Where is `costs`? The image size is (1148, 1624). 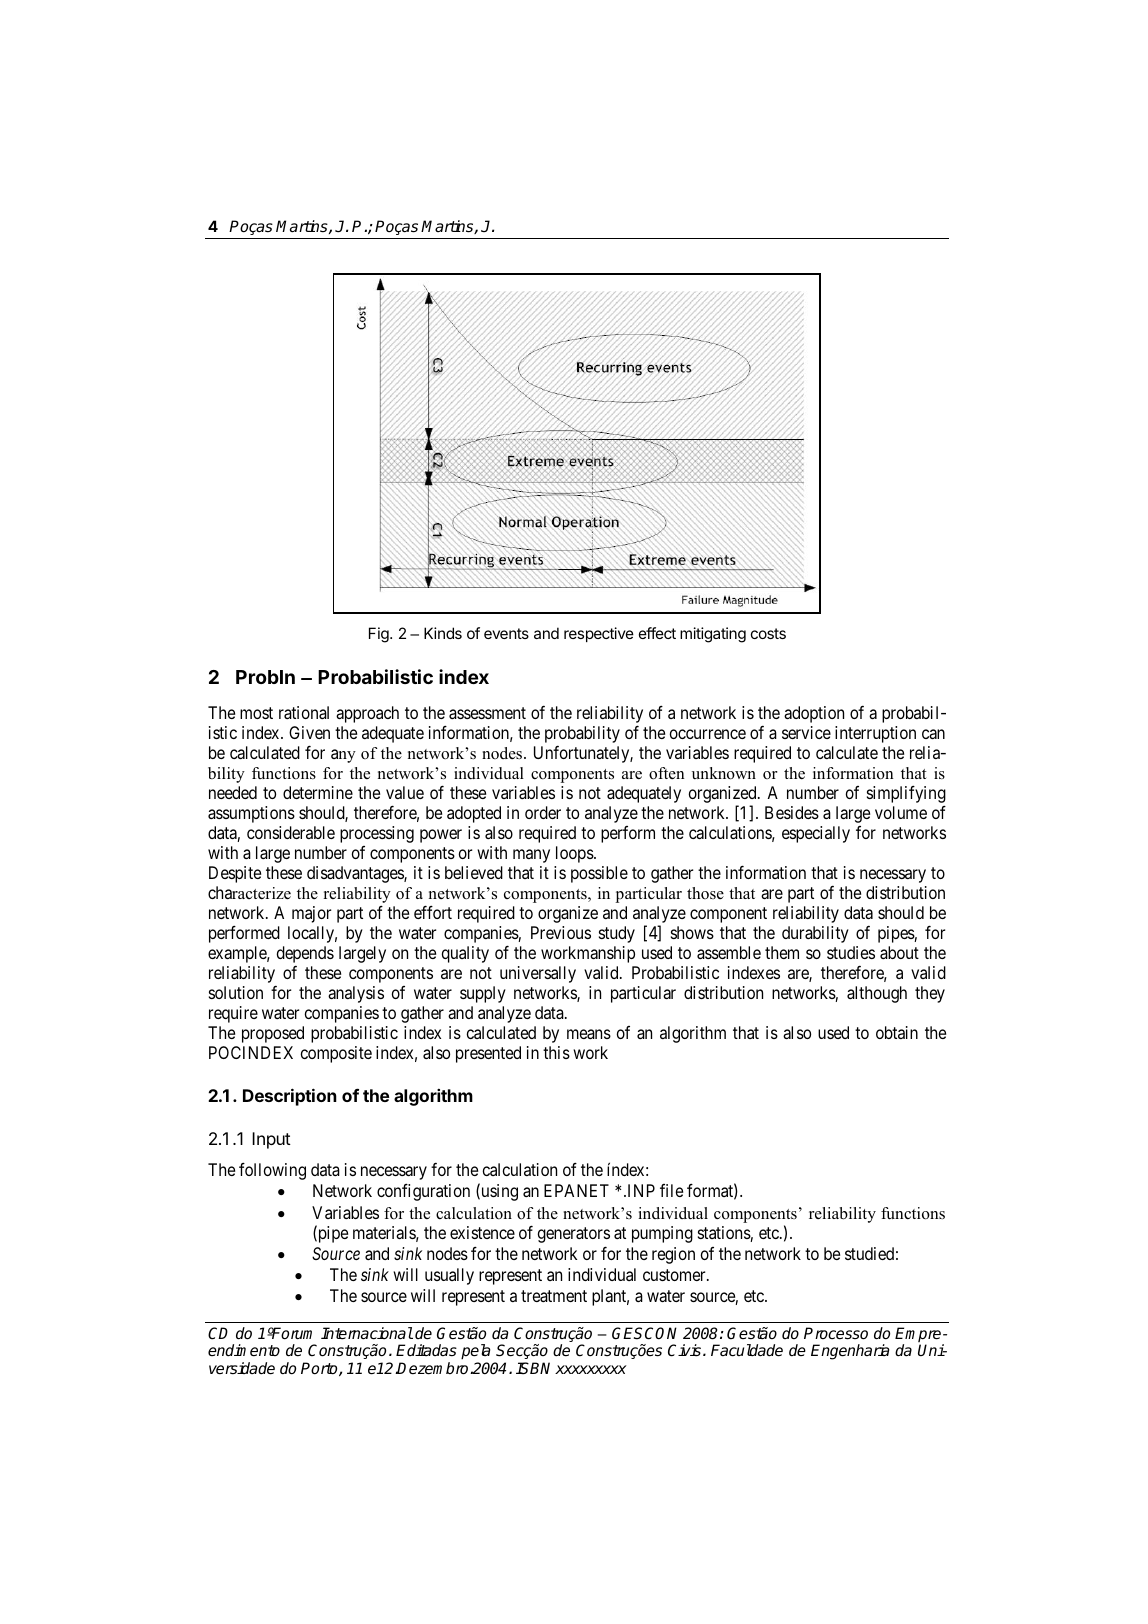 costs is located at coordinates (768, 633).
